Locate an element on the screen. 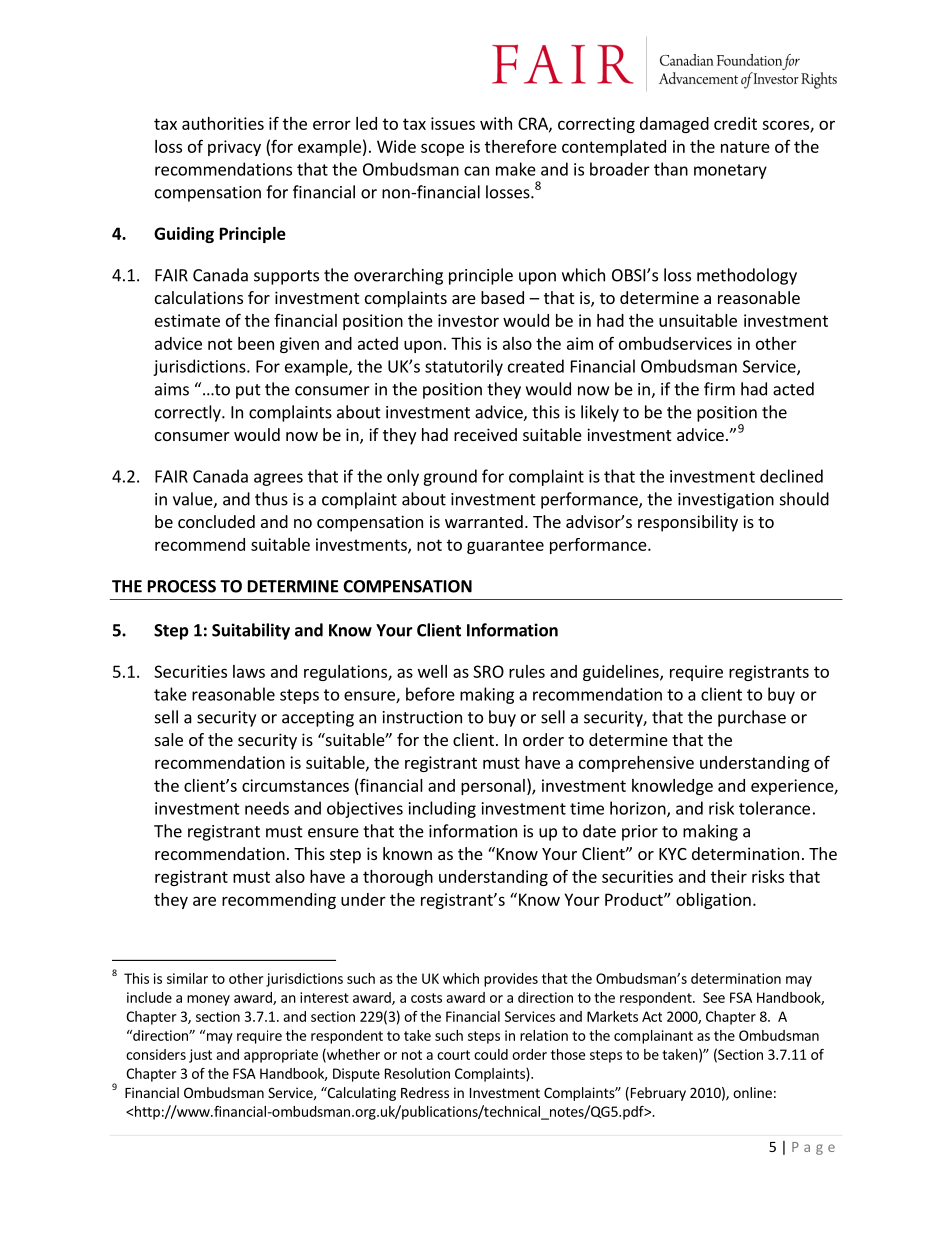 This screenshot has height=1233, width=952. responsibility is located at coordinates (688, 523).
